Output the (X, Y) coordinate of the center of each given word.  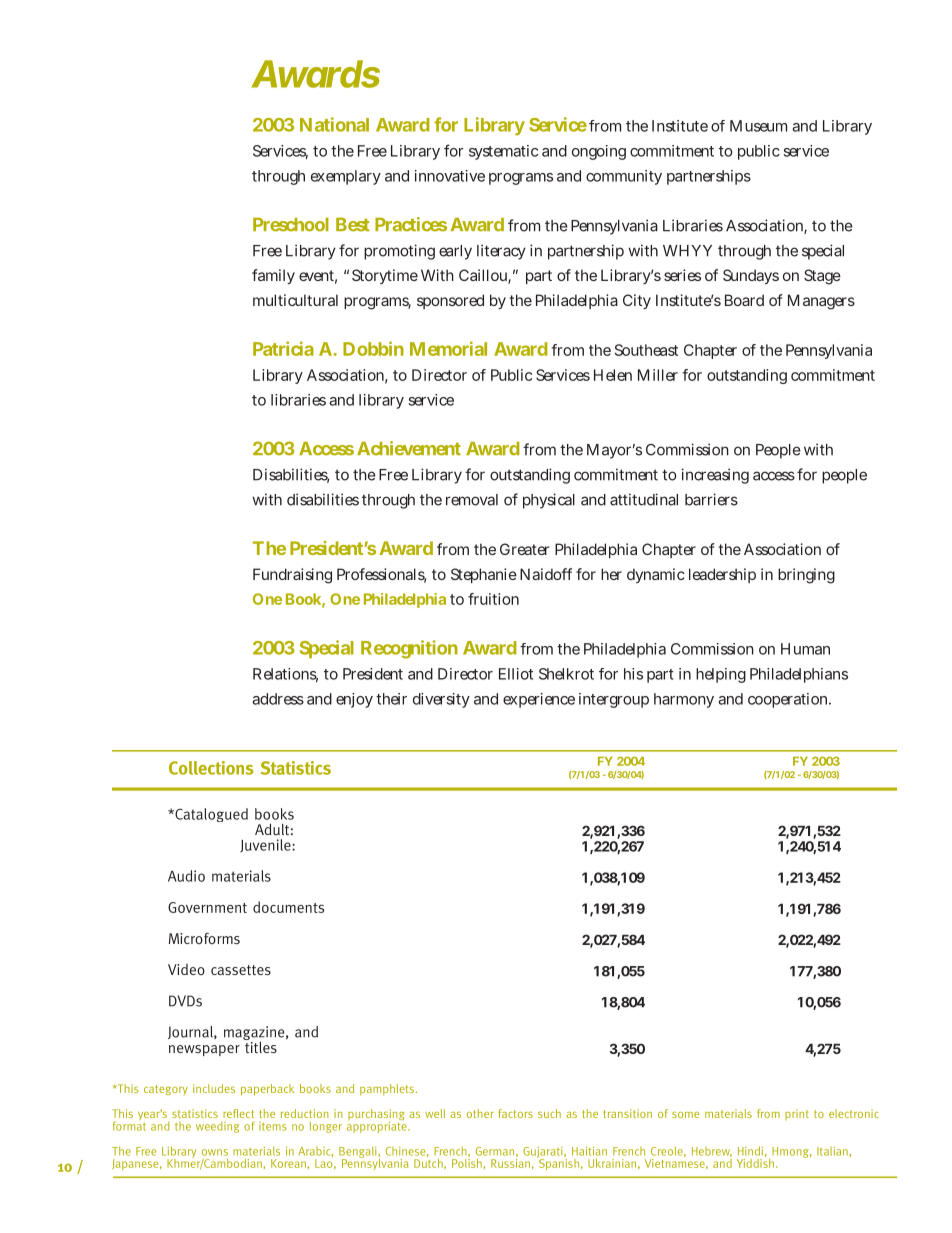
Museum (758, 126)
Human (805, 649)
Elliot (516, 674)
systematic (503, 152)
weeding (217, 1127)
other (480, 1113)
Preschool (291, 225)
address (278, 699)
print (797, 1114)
